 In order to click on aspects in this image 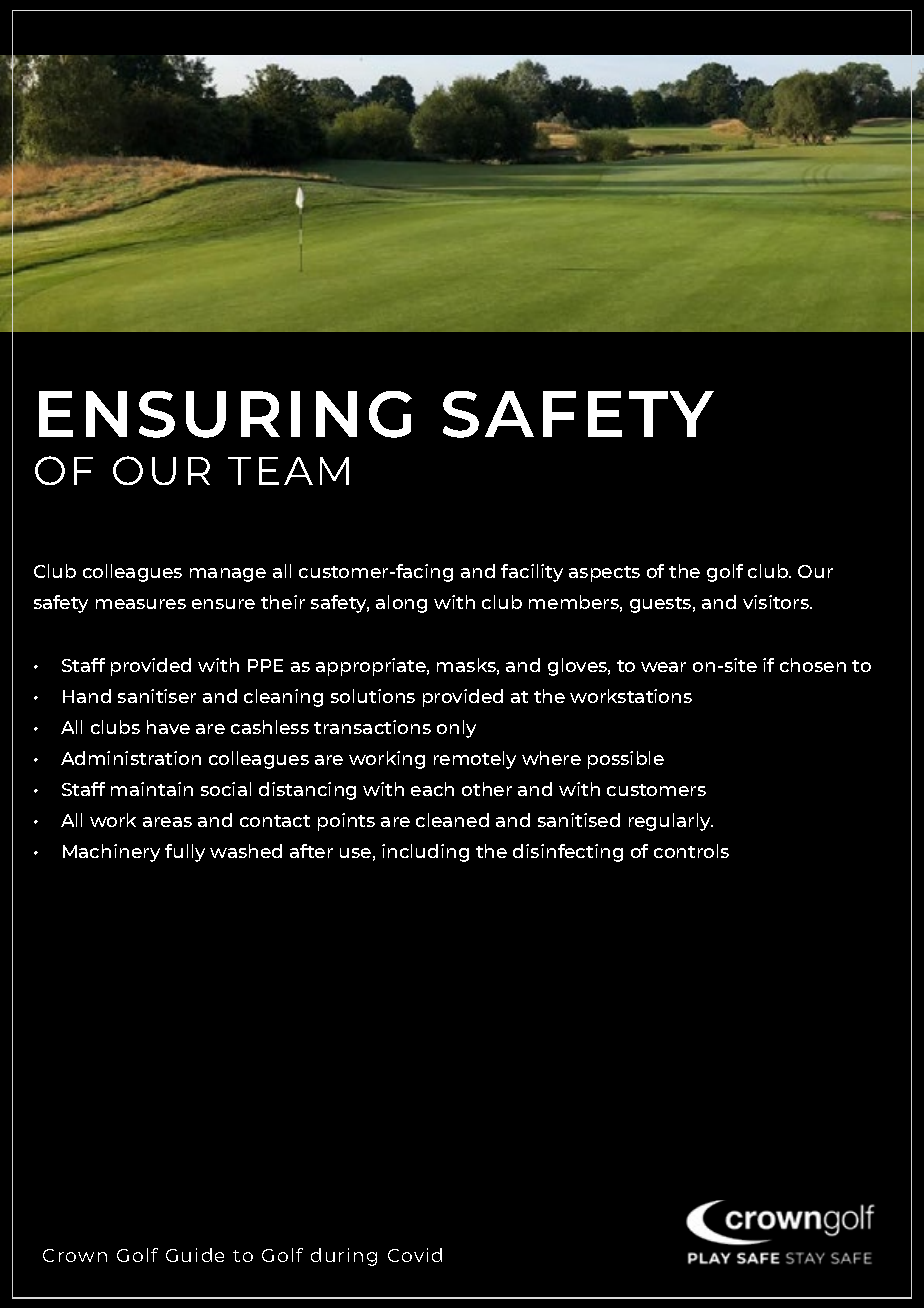, I will do `click(604, 574)`.
